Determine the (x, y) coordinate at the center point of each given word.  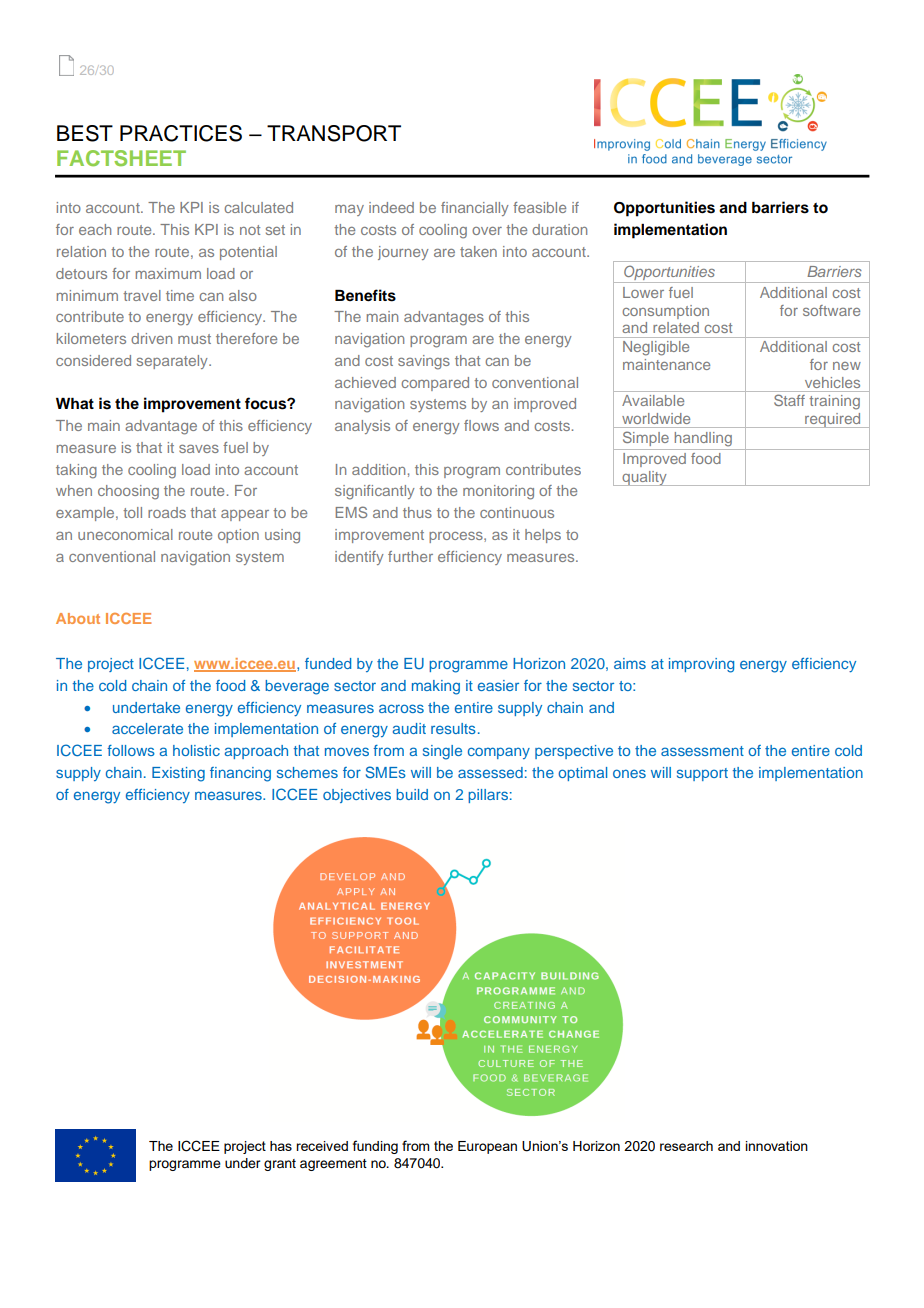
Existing (178, 774)
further (410, 556)
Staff (789, 400)
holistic (196, 750)
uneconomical (125, 534)
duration (559, 229)
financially (475, 209)
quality (644, 478)
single (442, 752)
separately (173, 362)
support (702, 774)
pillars (488, 796)
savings (424, 362)
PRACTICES (181, 133)
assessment (702, 751)
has (281, 1146)
